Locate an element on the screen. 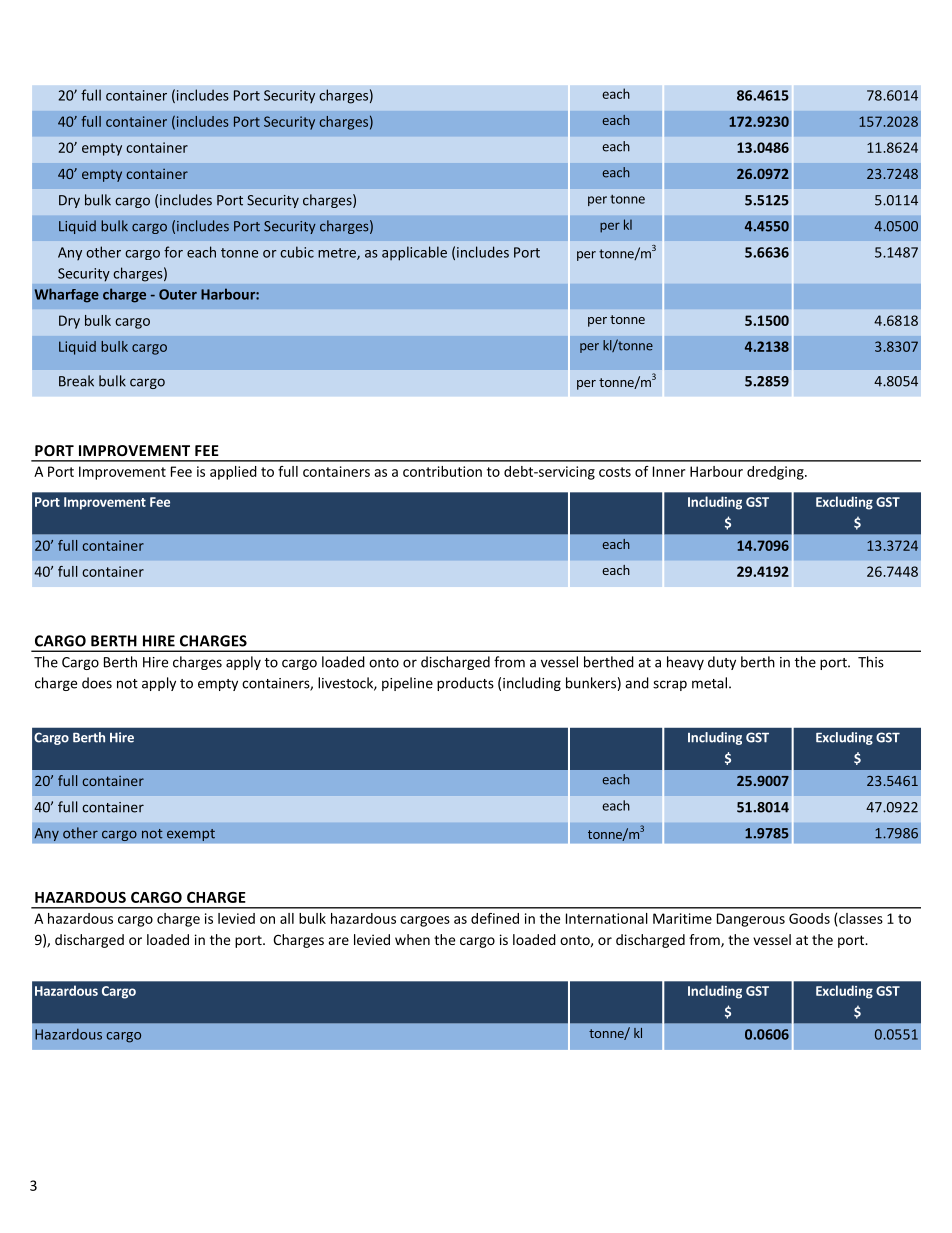  metre is located at coordinates (338, 254).
